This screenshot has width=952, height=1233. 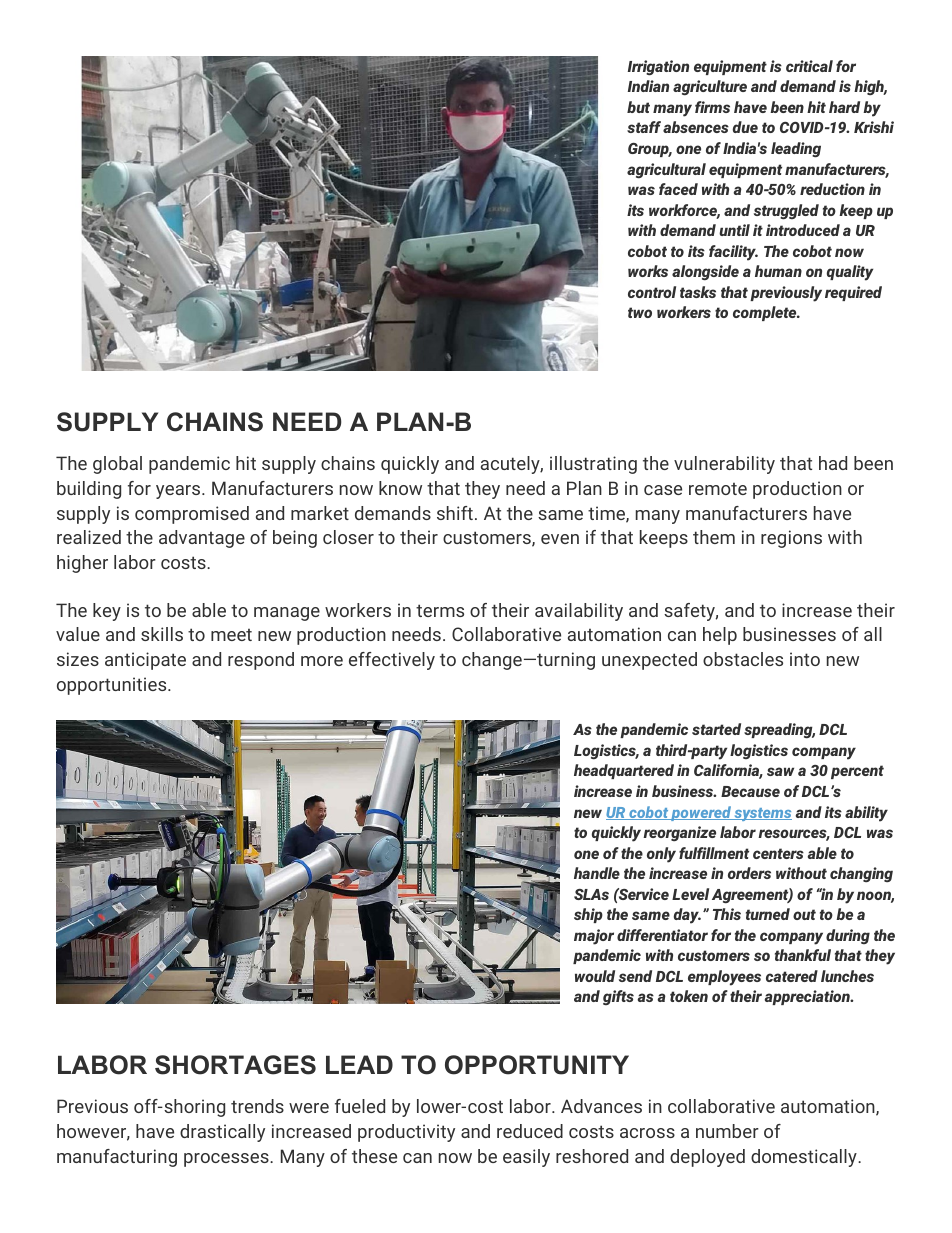 I want to click on drastically, so click(x=222, y=1133).
